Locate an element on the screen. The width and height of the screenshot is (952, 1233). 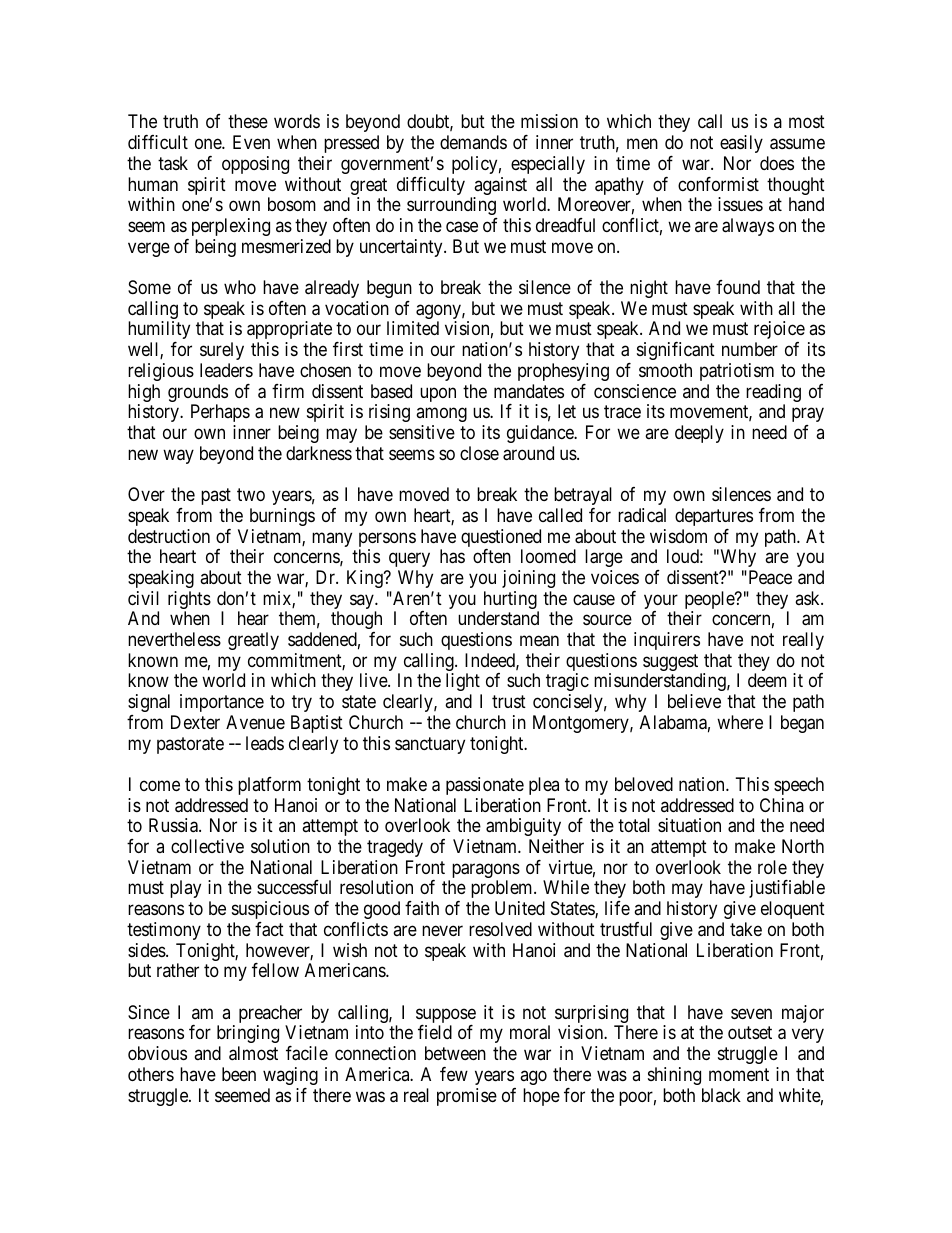
been is located at coordinates (239, 1074).
